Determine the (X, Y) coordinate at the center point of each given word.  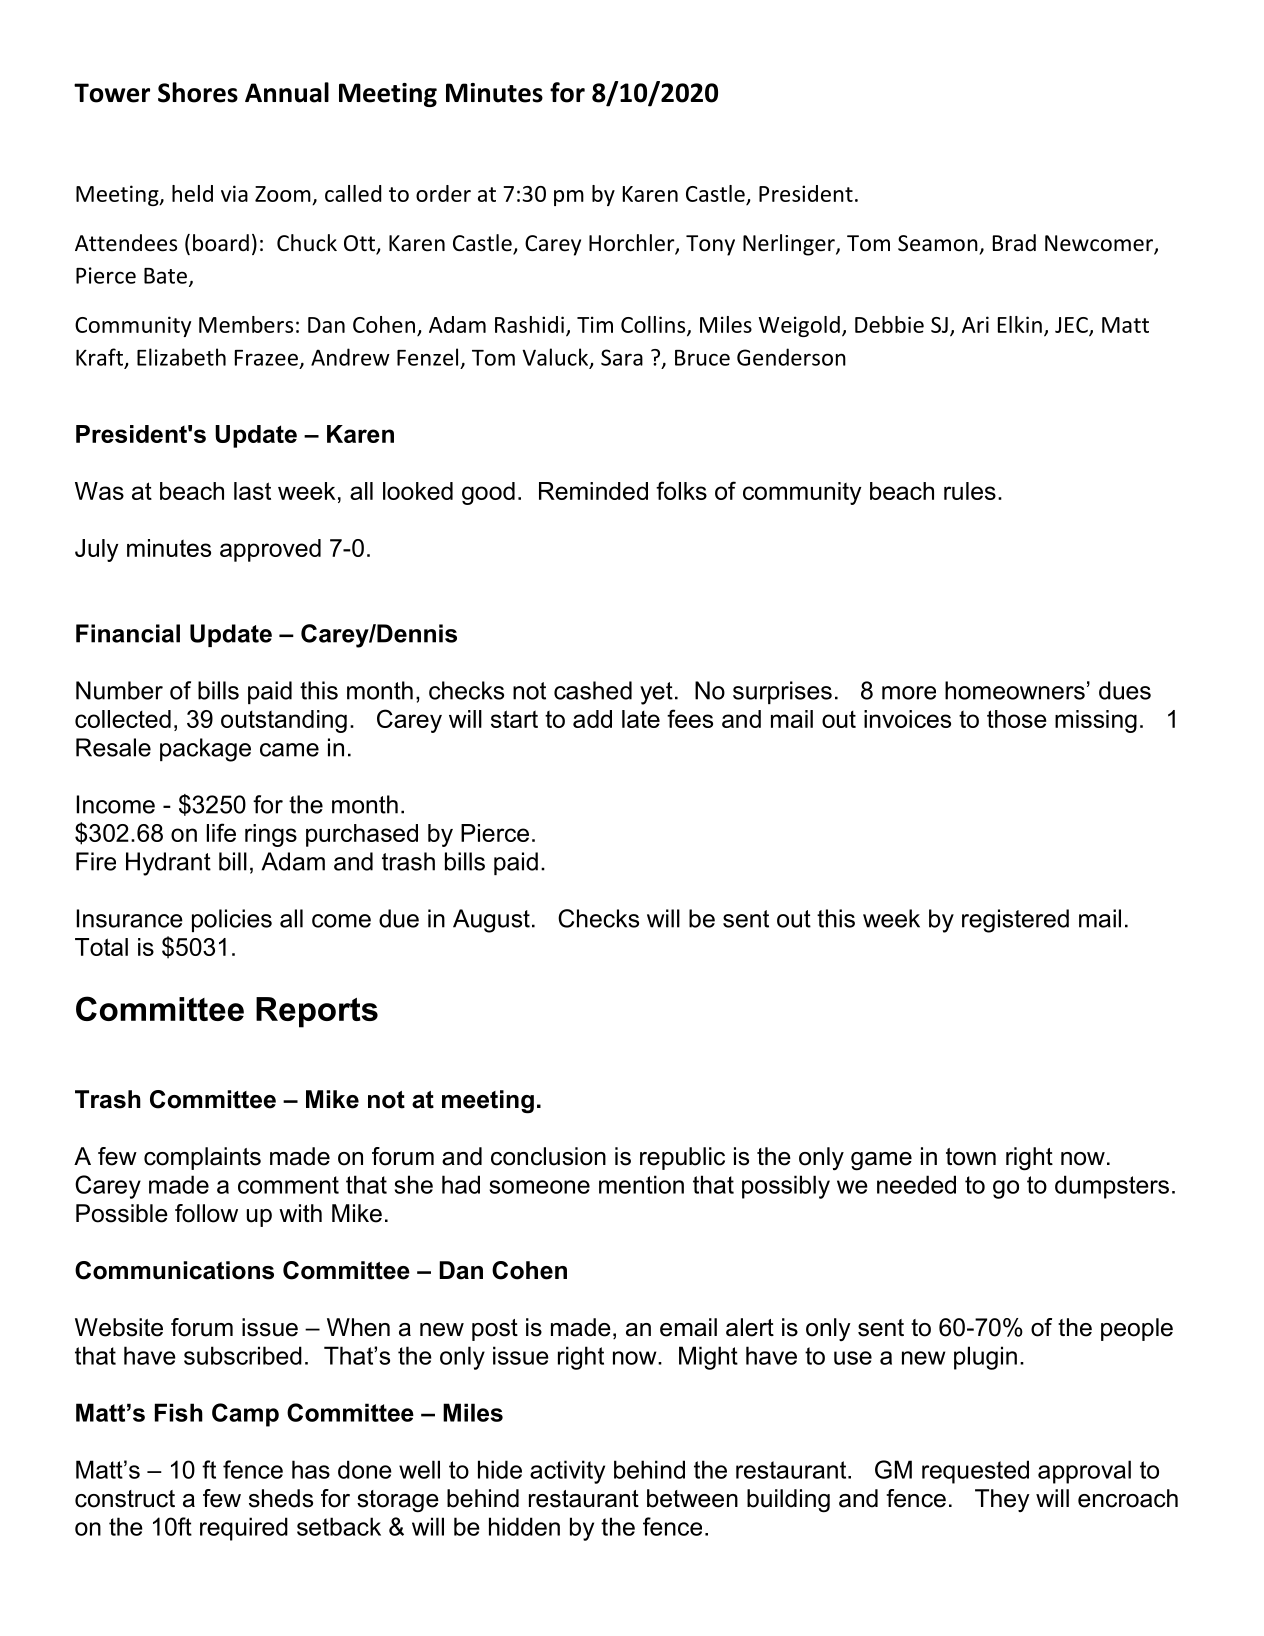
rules (970, 491)
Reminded (593, 491)
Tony (710, 245)
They (1002, 1500)
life (221, 832)
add (592, 719)
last (252, 491)
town (971, 1157)
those (1017, 719)
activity (567, 1472)
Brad (1014, 243)
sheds (281, 1498)
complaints (202, 1158)
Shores (198, 92)
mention (641, 1184)
